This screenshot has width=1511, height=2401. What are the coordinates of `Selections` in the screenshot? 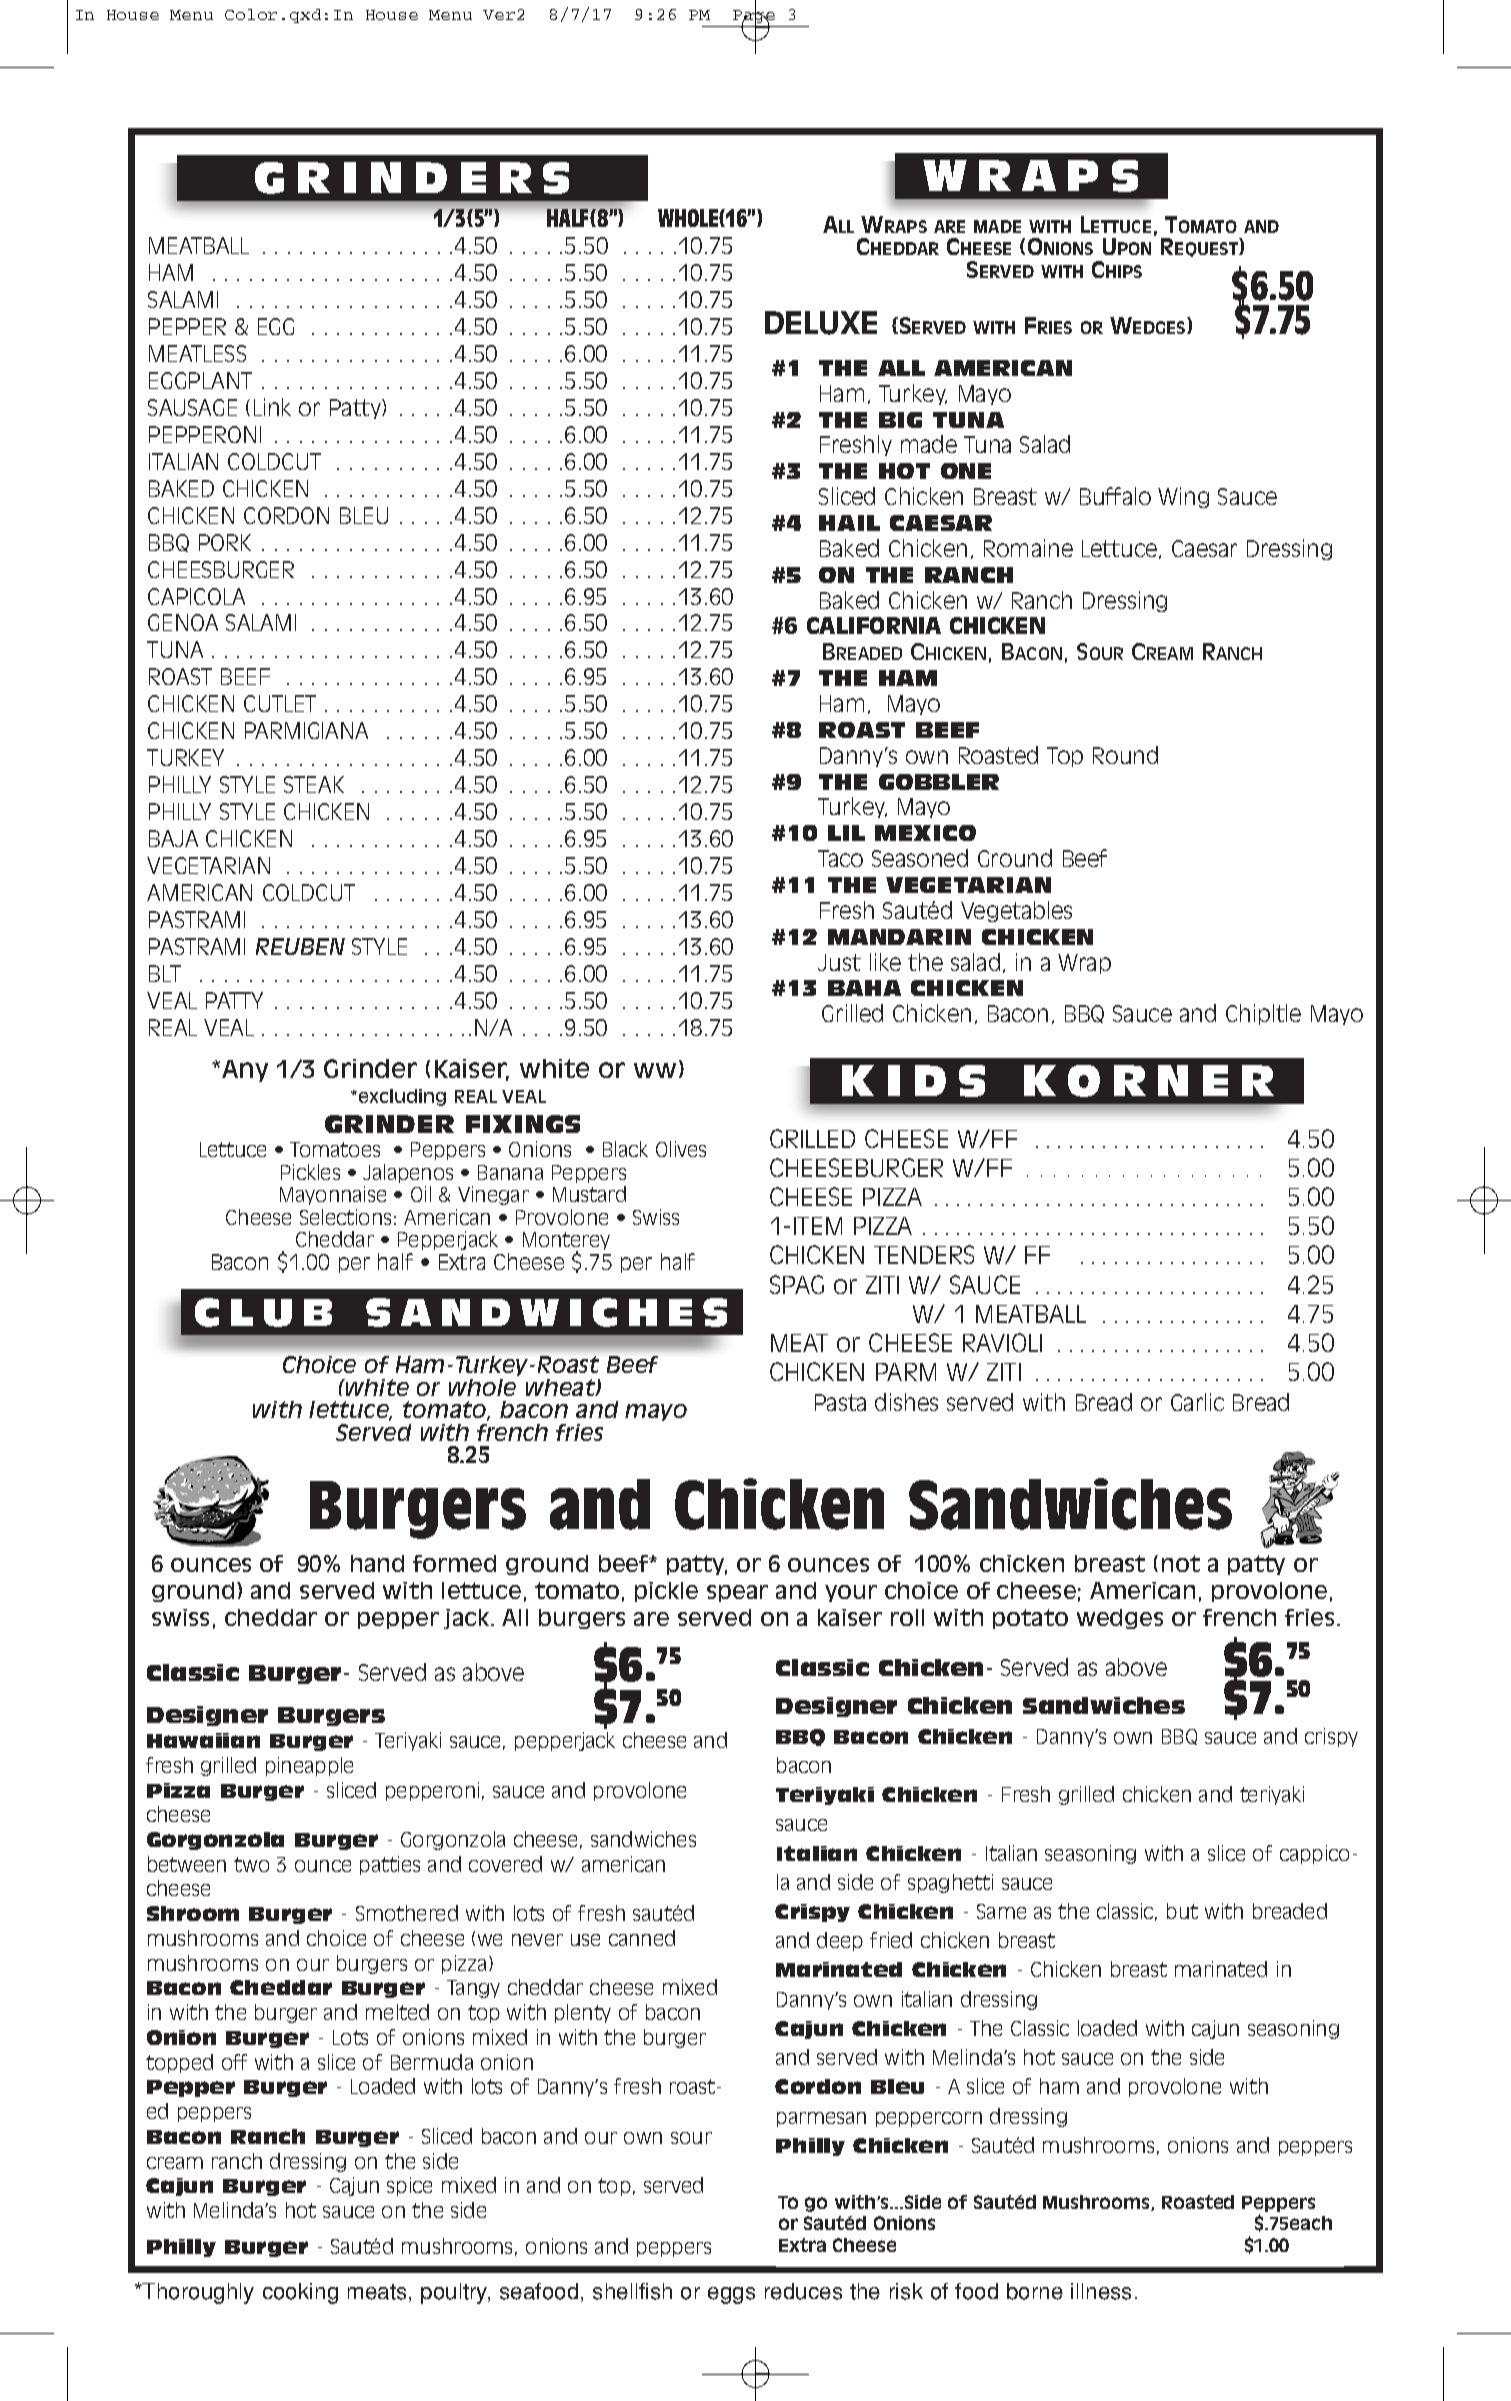 It's located at (345, 1217).
